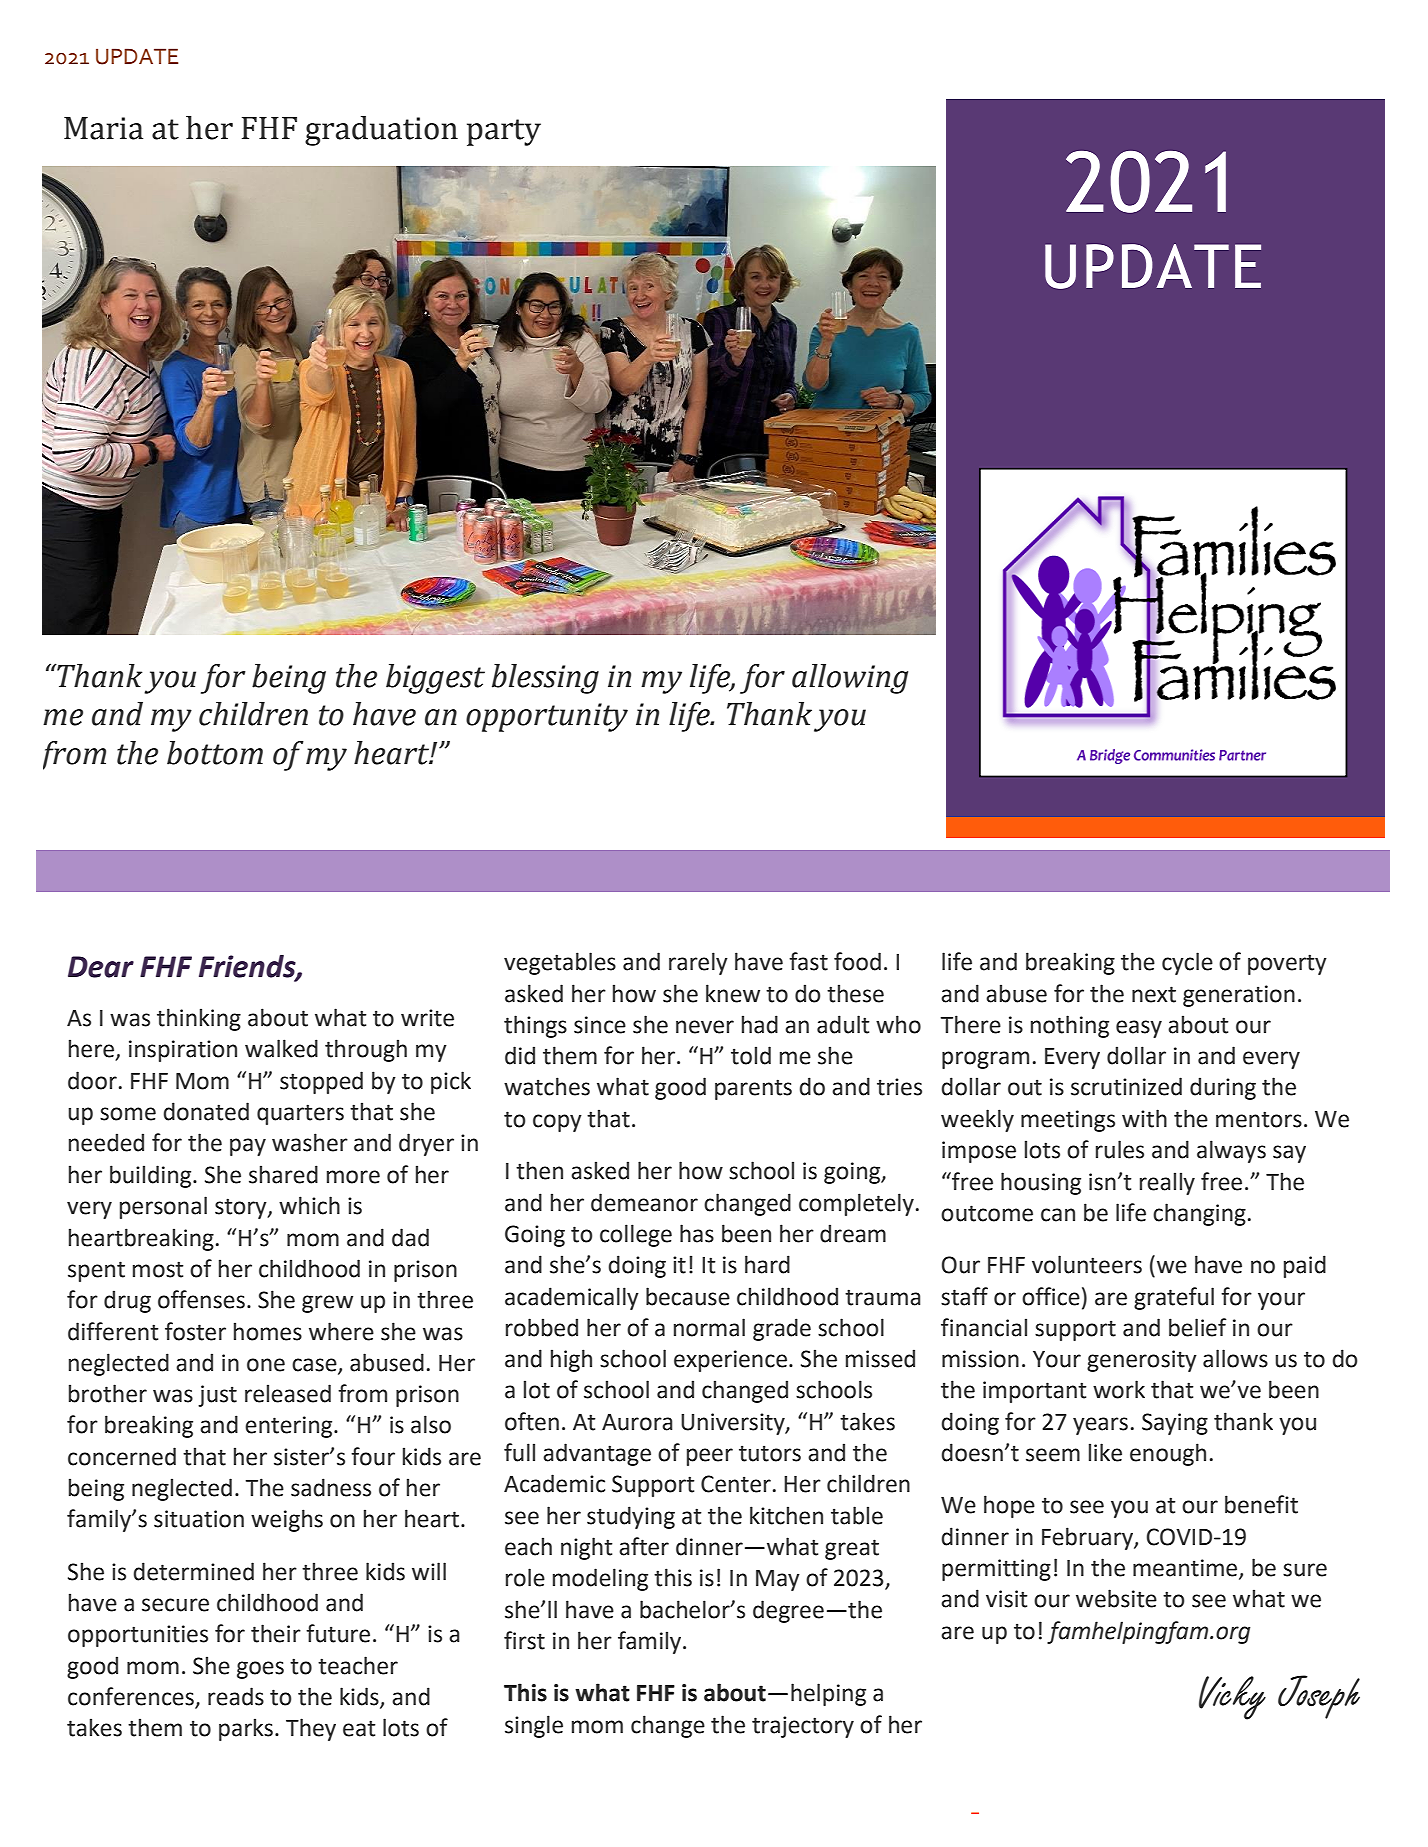 Image resolution: width=1428 pixels, height=1847 pixels. I want to click on graduation, so click(381, 131).
